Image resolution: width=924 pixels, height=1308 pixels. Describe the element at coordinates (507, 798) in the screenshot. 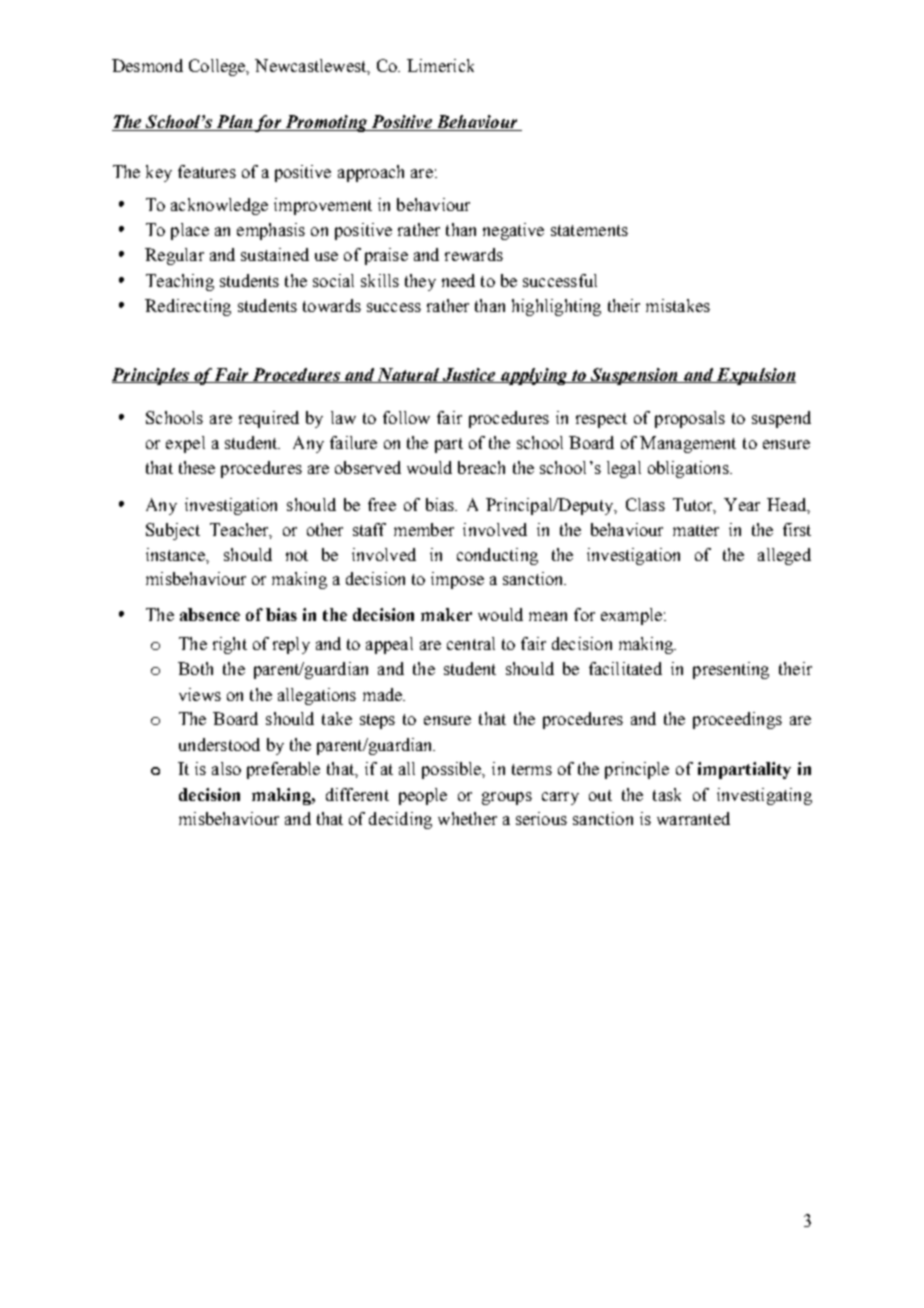

I see `groups` at that location.
